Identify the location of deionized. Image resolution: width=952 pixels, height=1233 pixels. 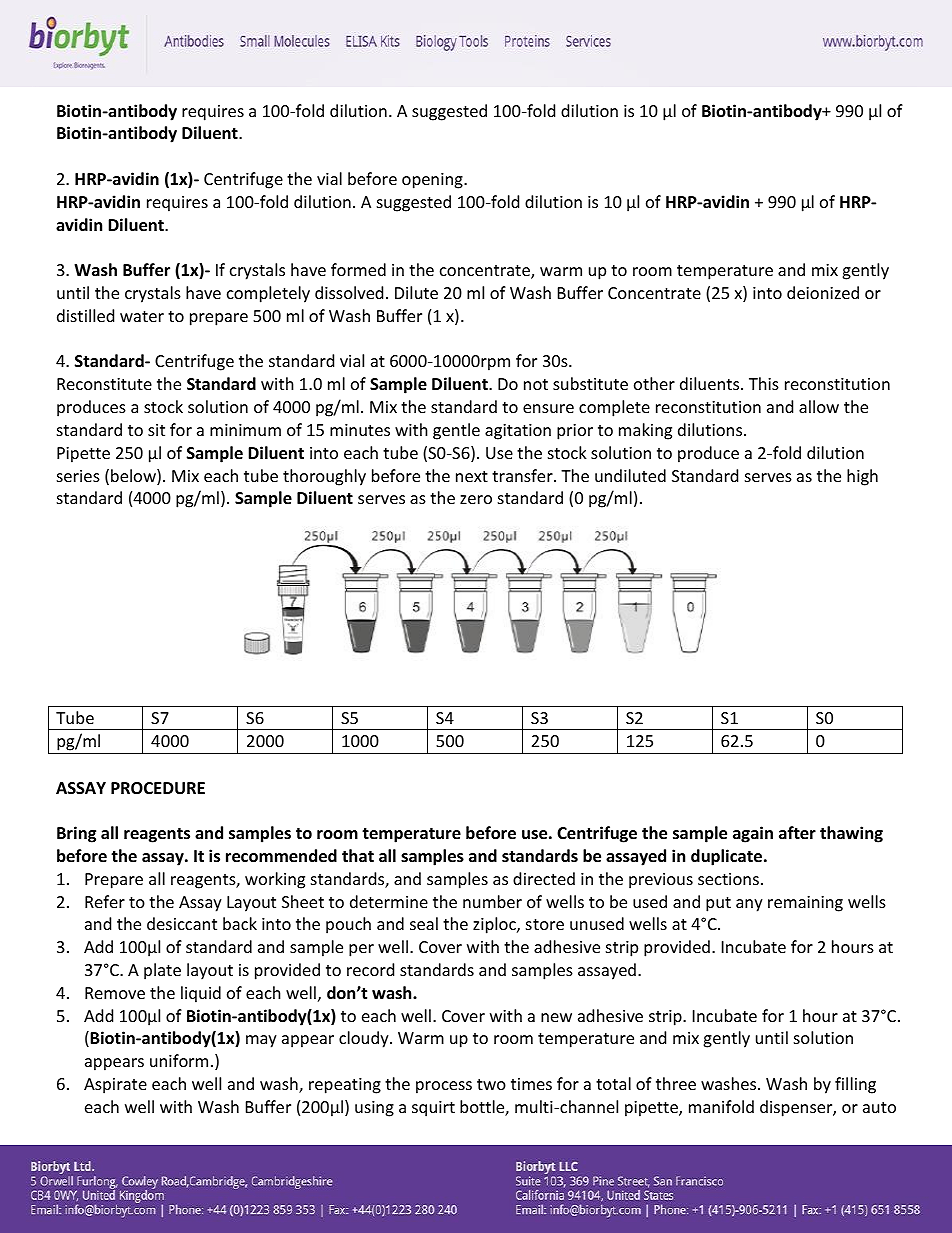
(823, 292).
